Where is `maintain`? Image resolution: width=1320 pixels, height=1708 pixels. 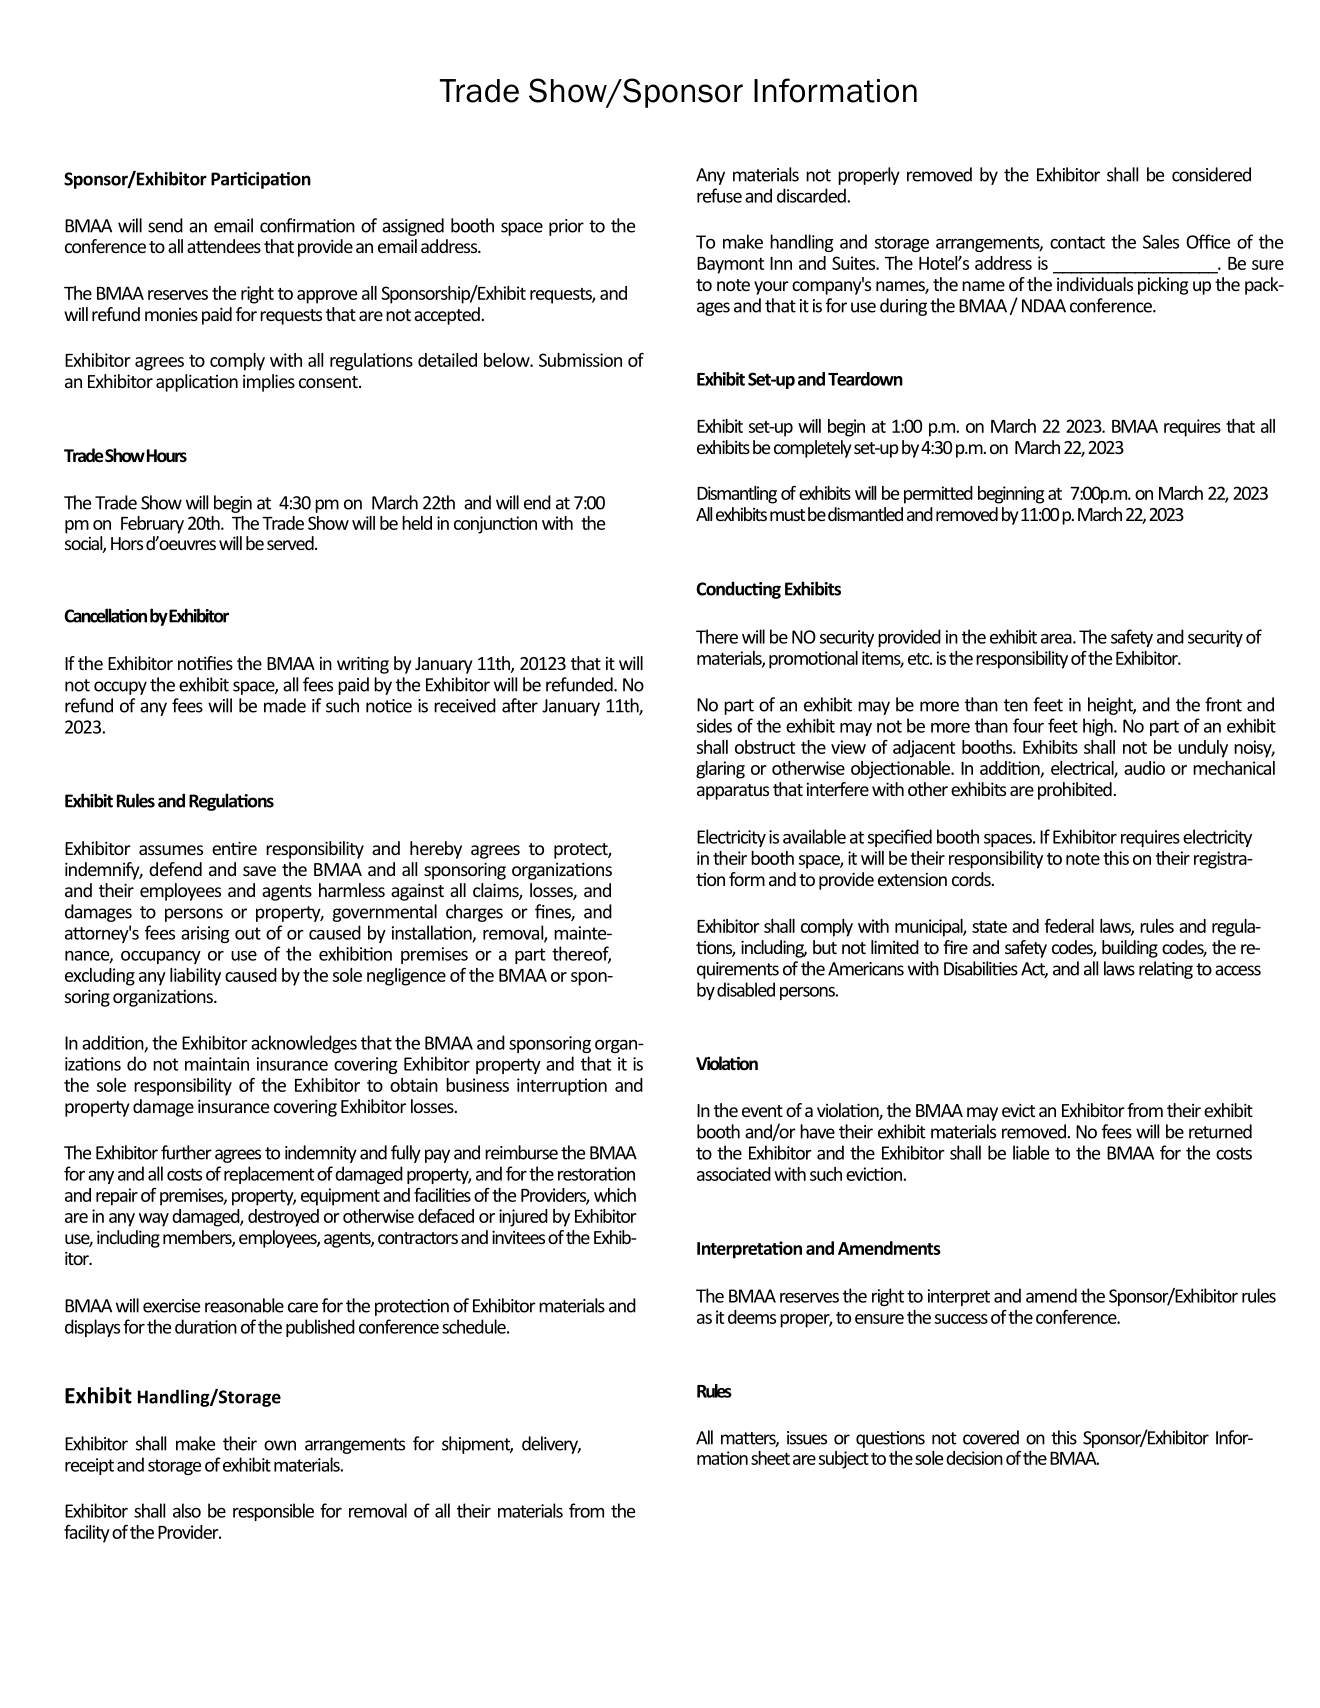 maintain is located at coordinates (217, 1064).
